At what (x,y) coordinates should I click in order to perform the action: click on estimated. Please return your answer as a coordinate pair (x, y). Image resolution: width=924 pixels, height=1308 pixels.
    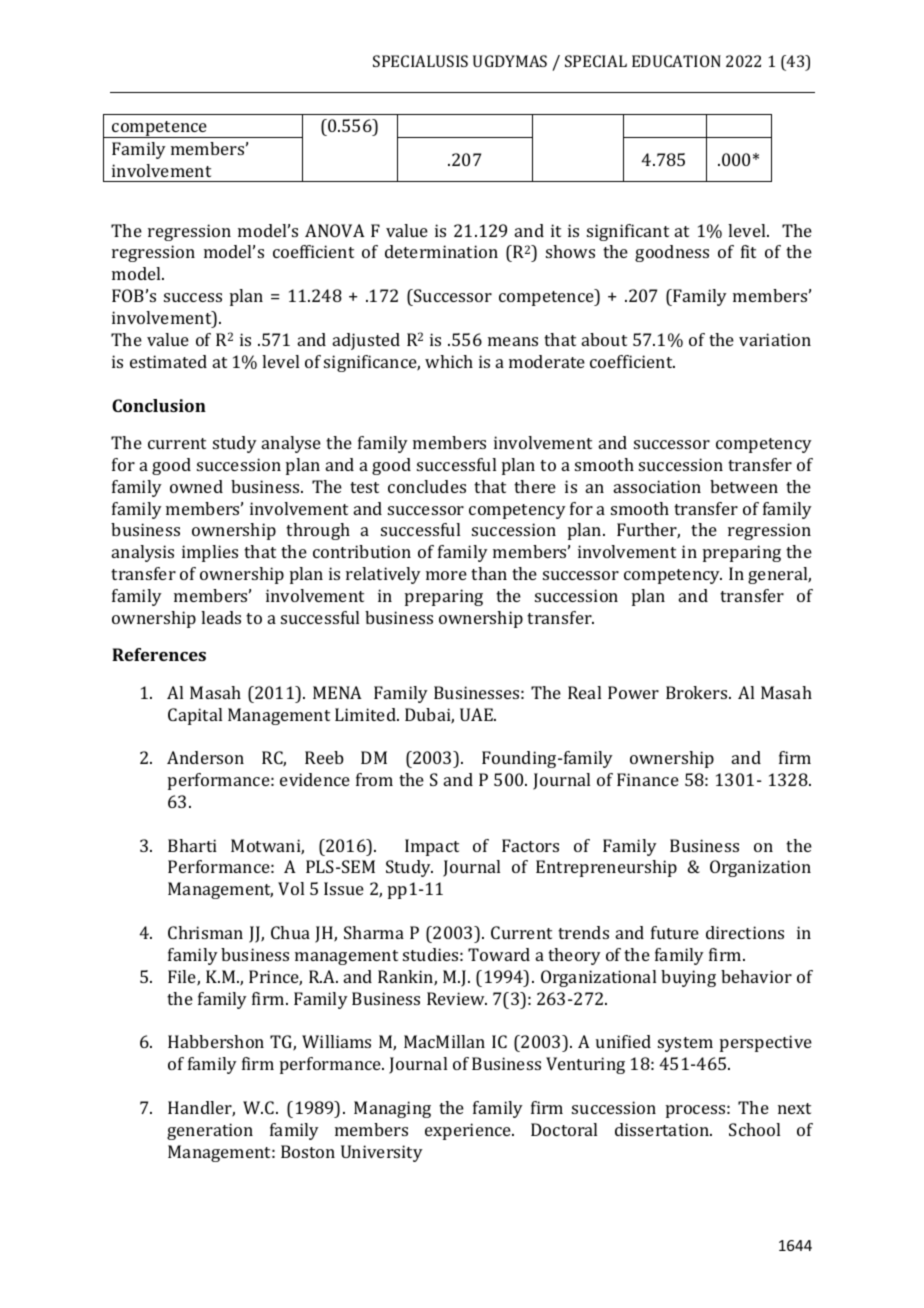
    Looking at the image, I should click on (168, 361).
